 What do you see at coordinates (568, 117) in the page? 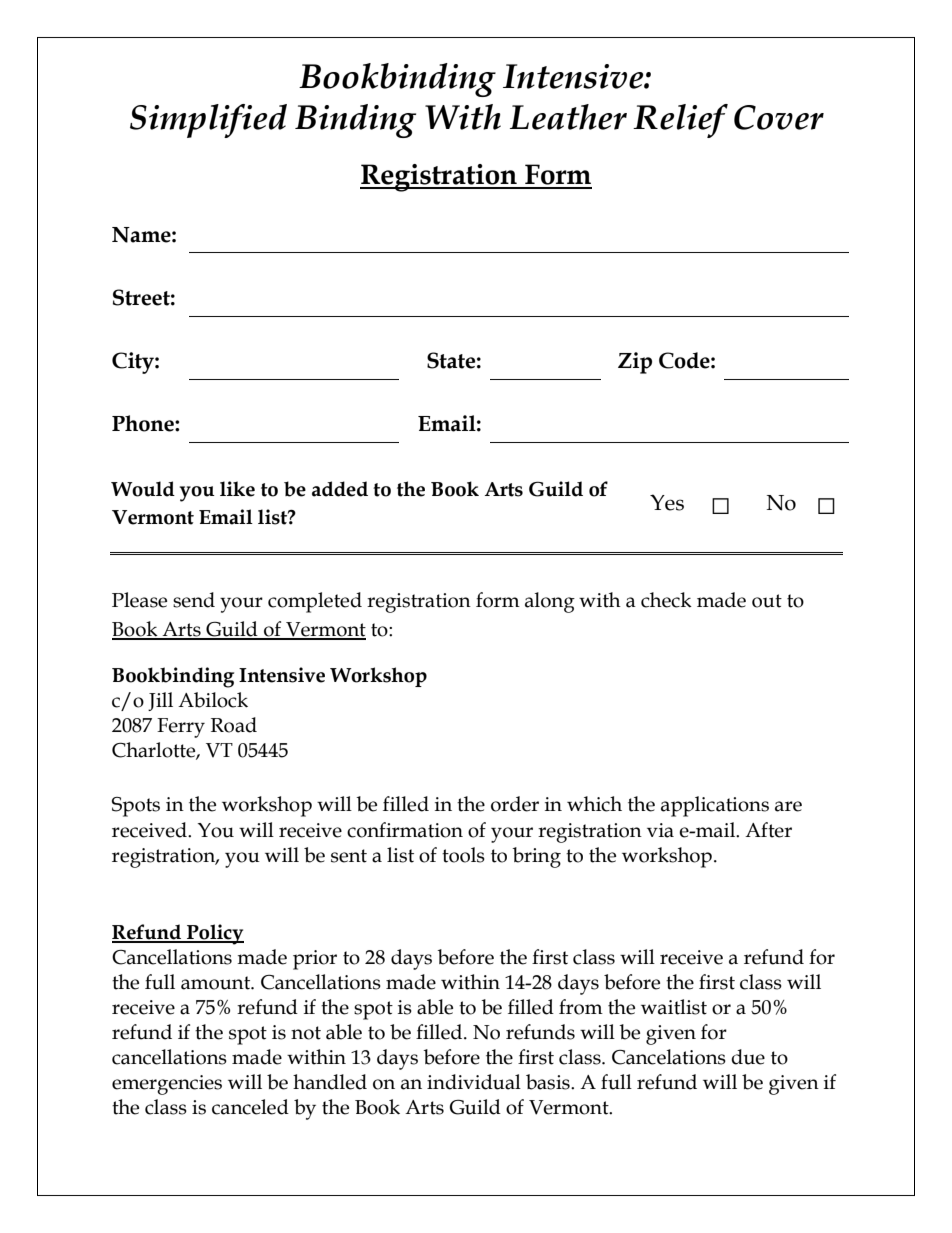
I see `Leather` at bounding box center [568, 117].
